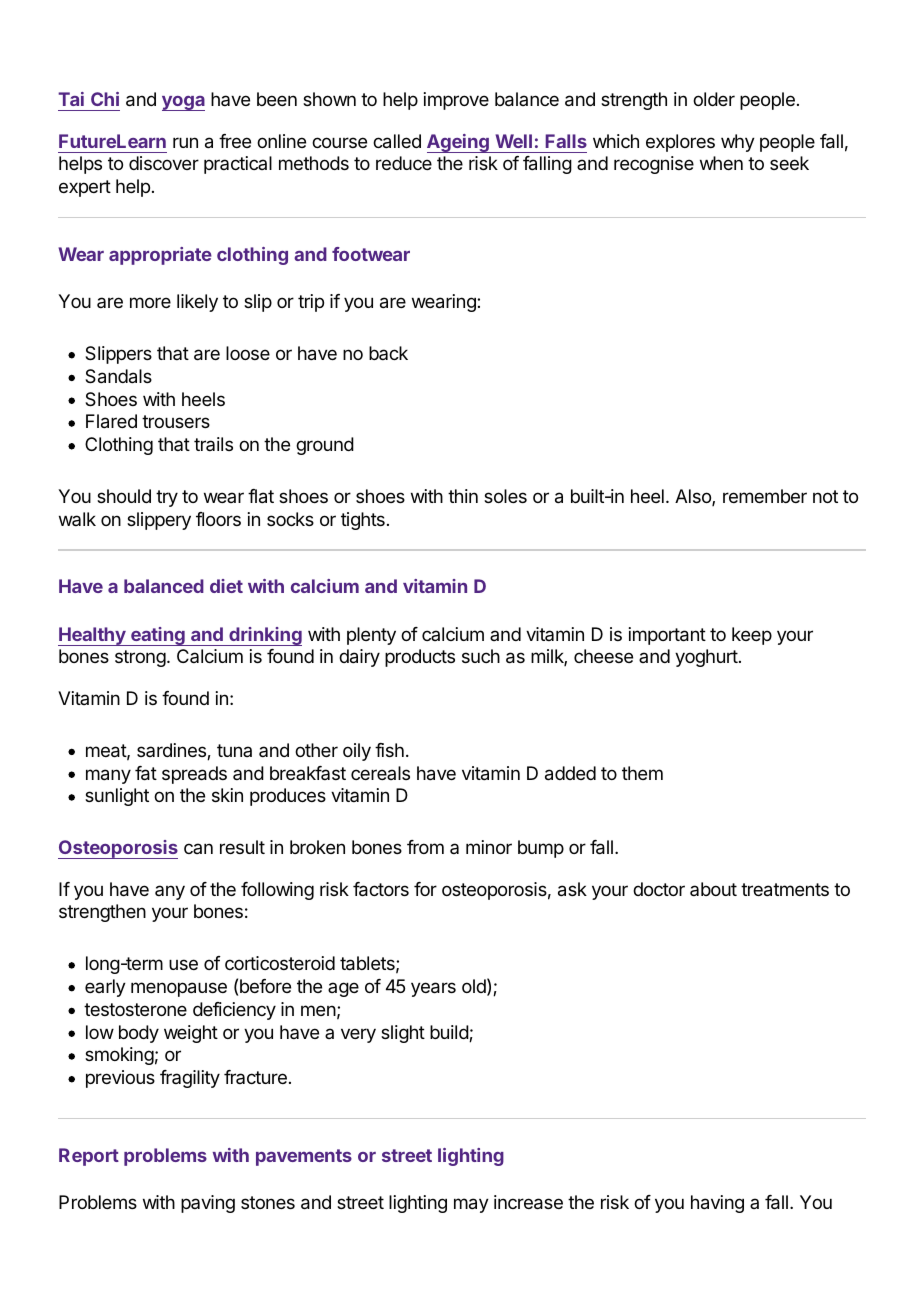  Describe the element at coordinates (420, 658) in the image. I see `products` at that location.
